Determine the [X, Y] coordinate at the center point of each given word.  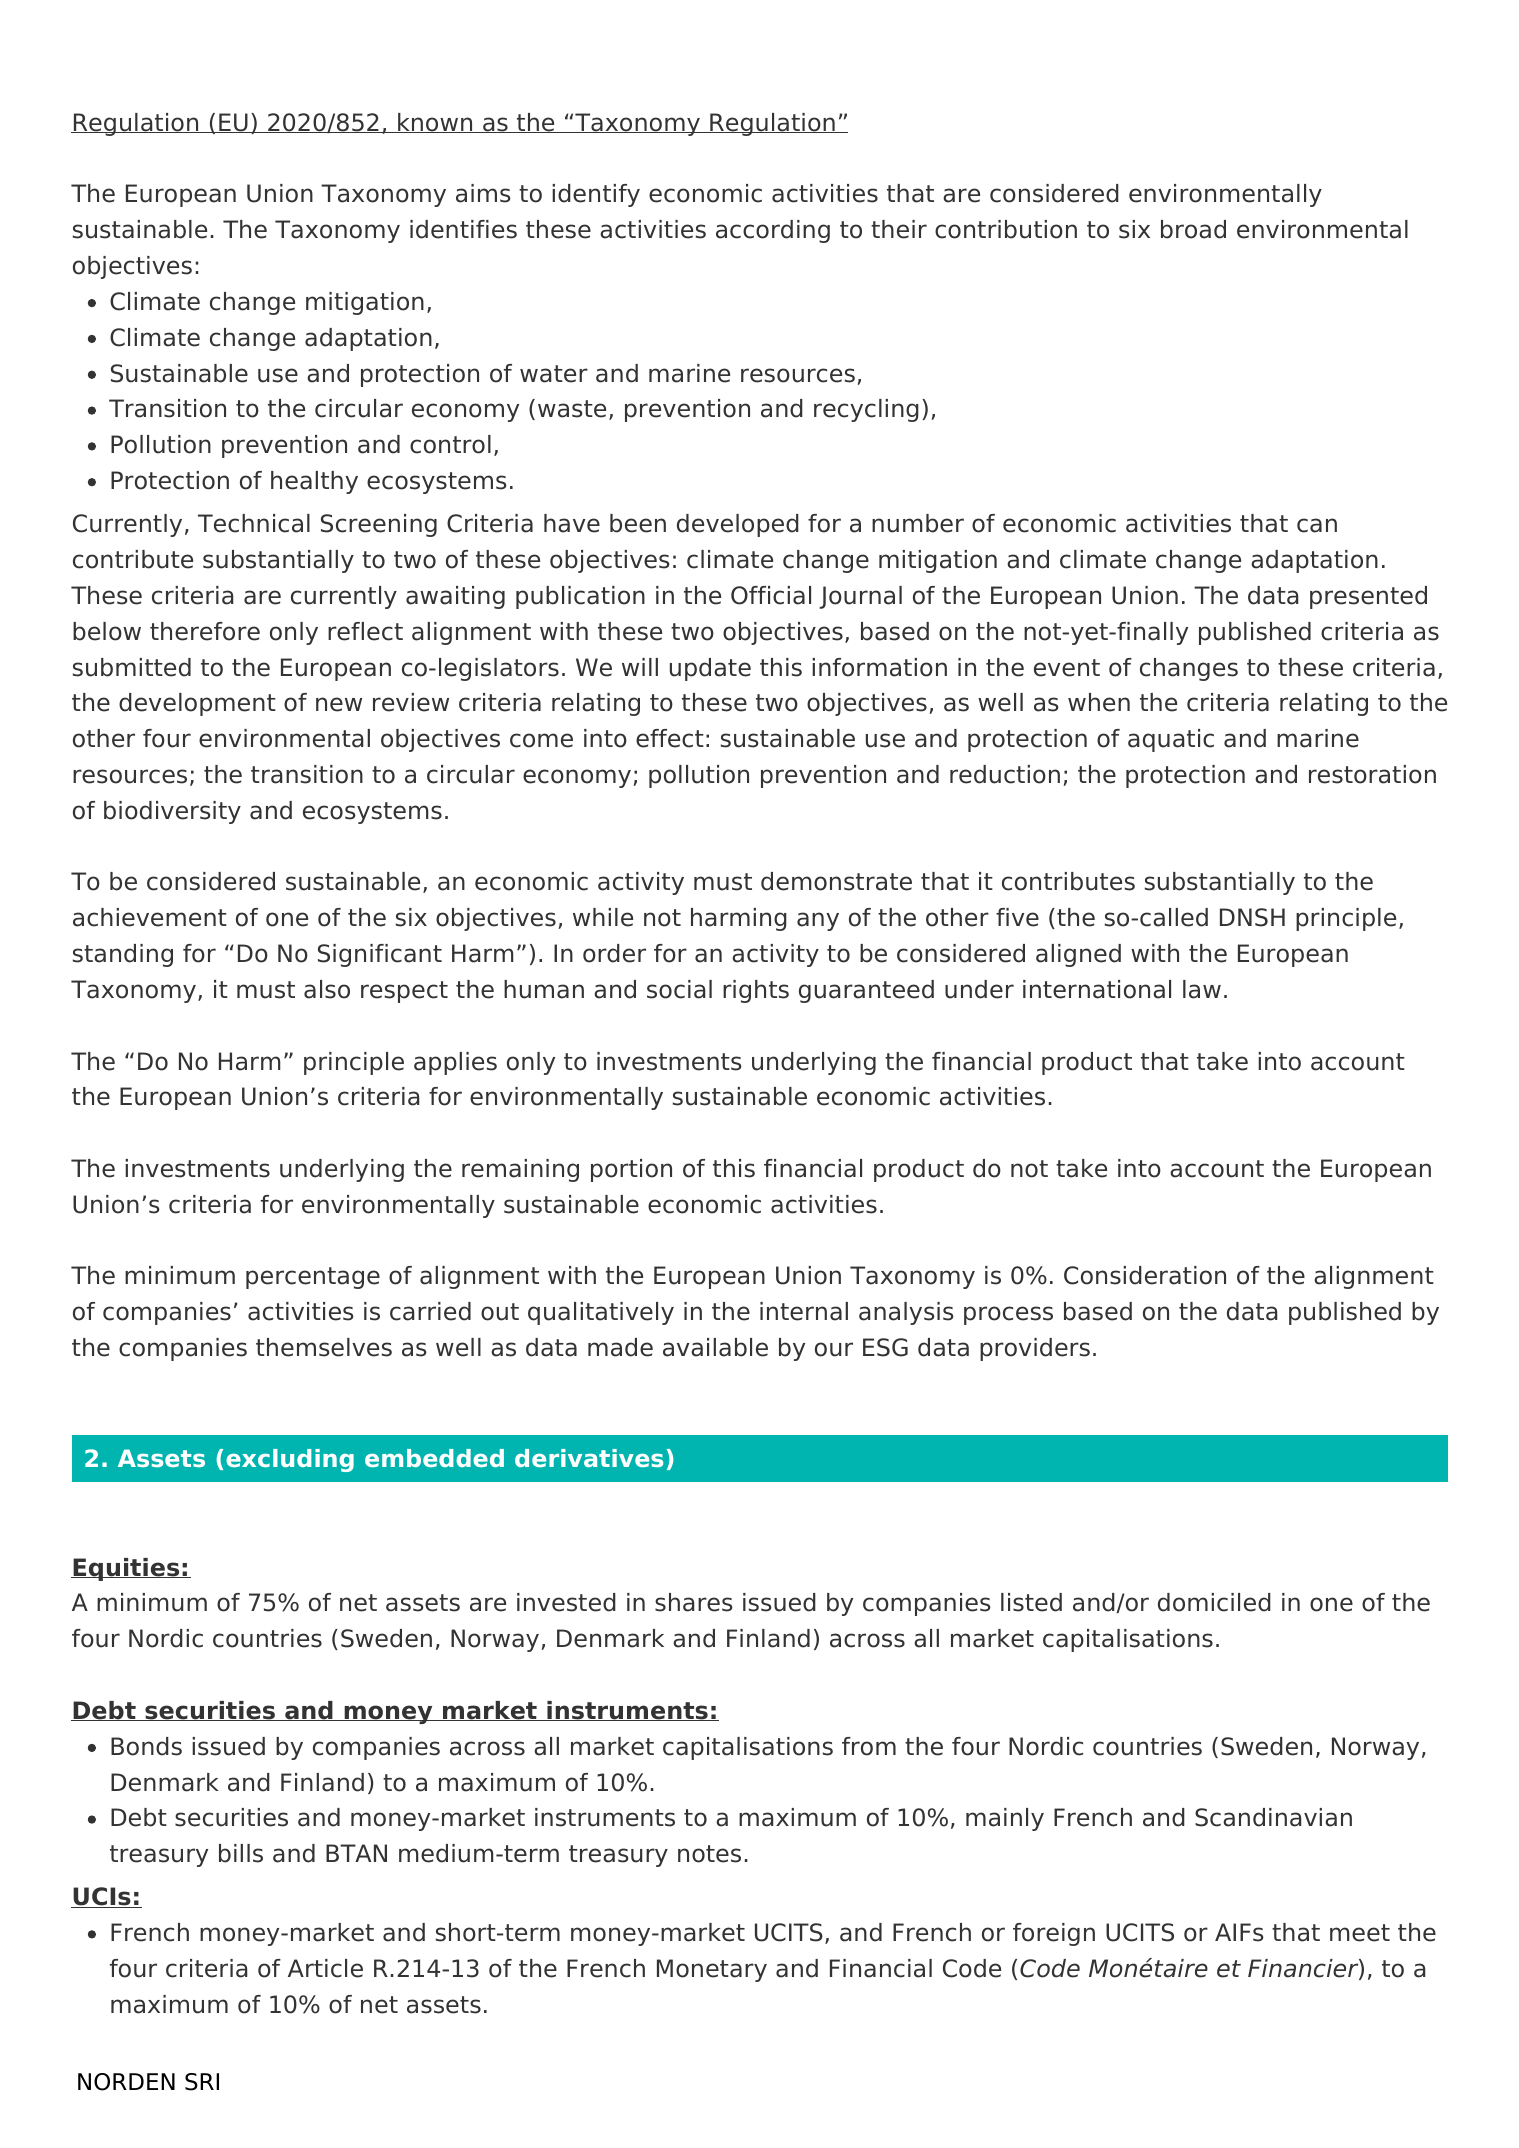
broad [1193, 229]
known [435, 123]
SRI [202, 2082]
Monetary [712, 1970]
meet [1360, 1933]
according [773, 231]
